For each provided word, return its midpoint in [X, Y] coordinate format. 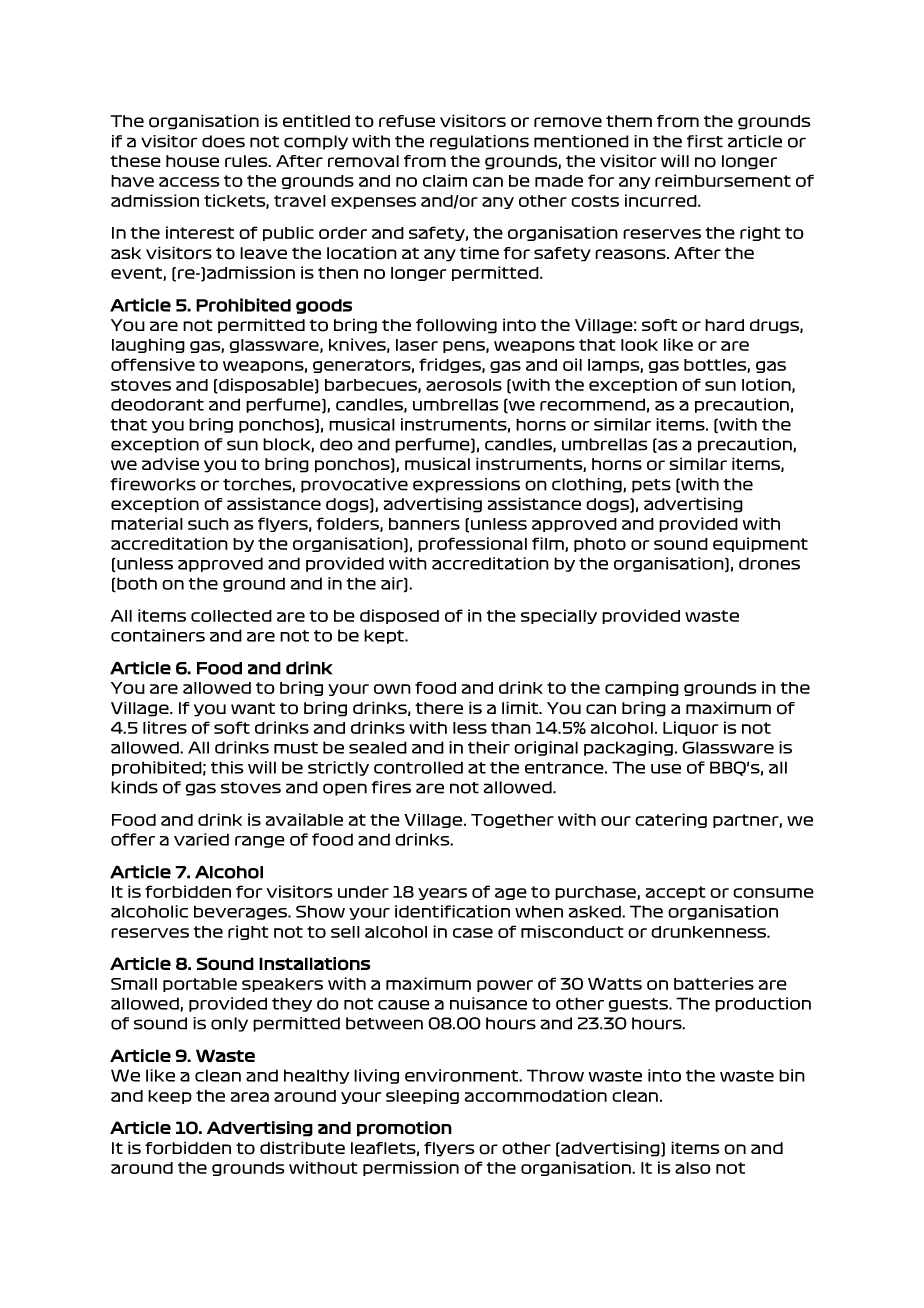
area [249, 1097]
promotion [404, 1129]
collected [231, 616]
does [223, 141]
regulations [479, 142]
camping [642, 688]
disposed [399, 616]
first [705, 141]
